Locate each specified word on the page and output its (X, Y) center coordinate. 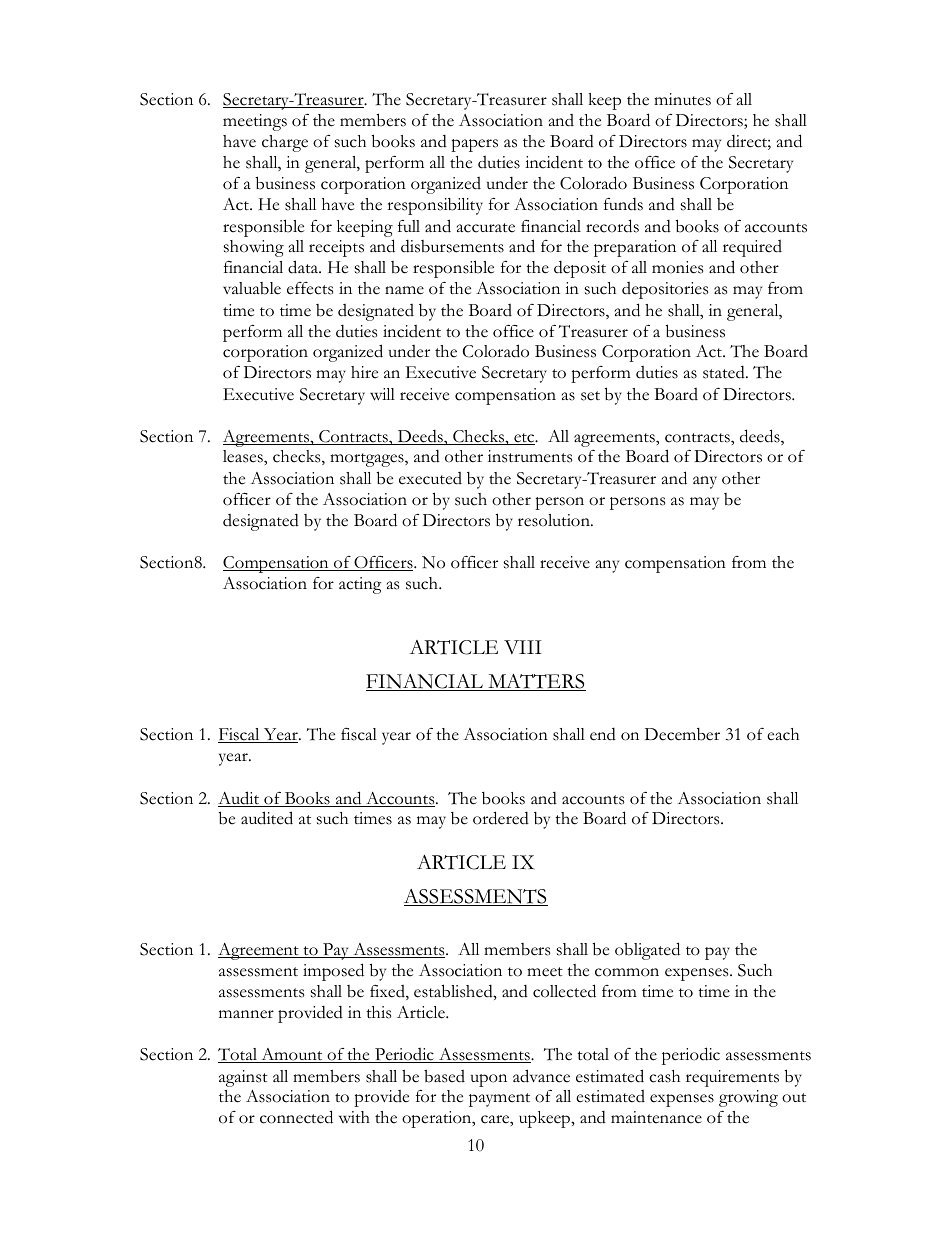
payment (499, 1100)
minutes (682, 99)
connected (296, 1117)
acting (360, 585)
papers (474, 145)
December (682, 734)
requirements (732, 1078)
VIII (523, 647)
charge (285, 143)
